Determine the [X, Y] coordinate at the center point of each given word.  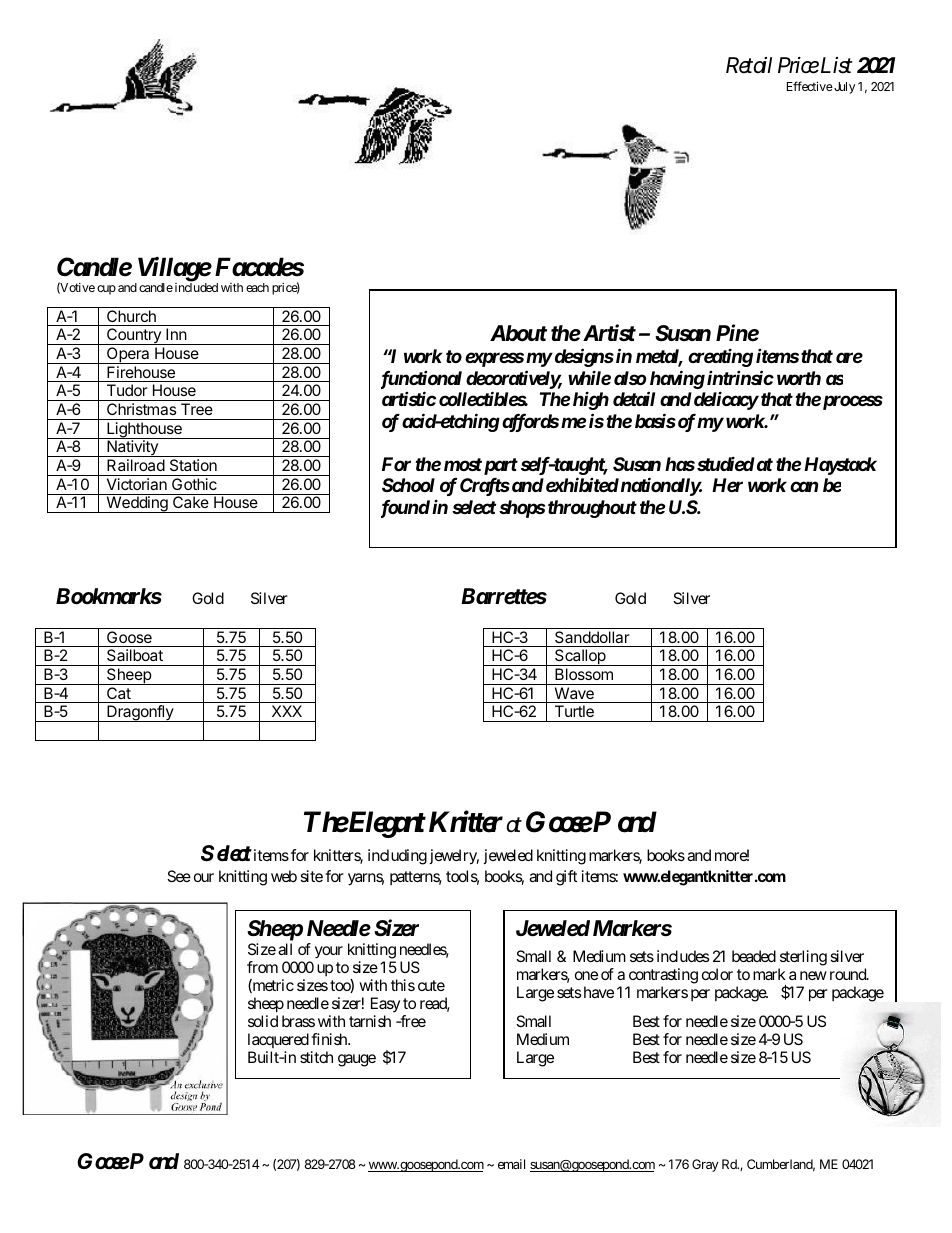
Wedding [137, 504]
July [843, 88]
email [511, 1164]
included [196, 287]
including [397, 857]
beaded [754, 956]
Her [727, 485]
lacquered [278, 1040]
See [179, 876]
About [518, 333]
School [408, 485]
